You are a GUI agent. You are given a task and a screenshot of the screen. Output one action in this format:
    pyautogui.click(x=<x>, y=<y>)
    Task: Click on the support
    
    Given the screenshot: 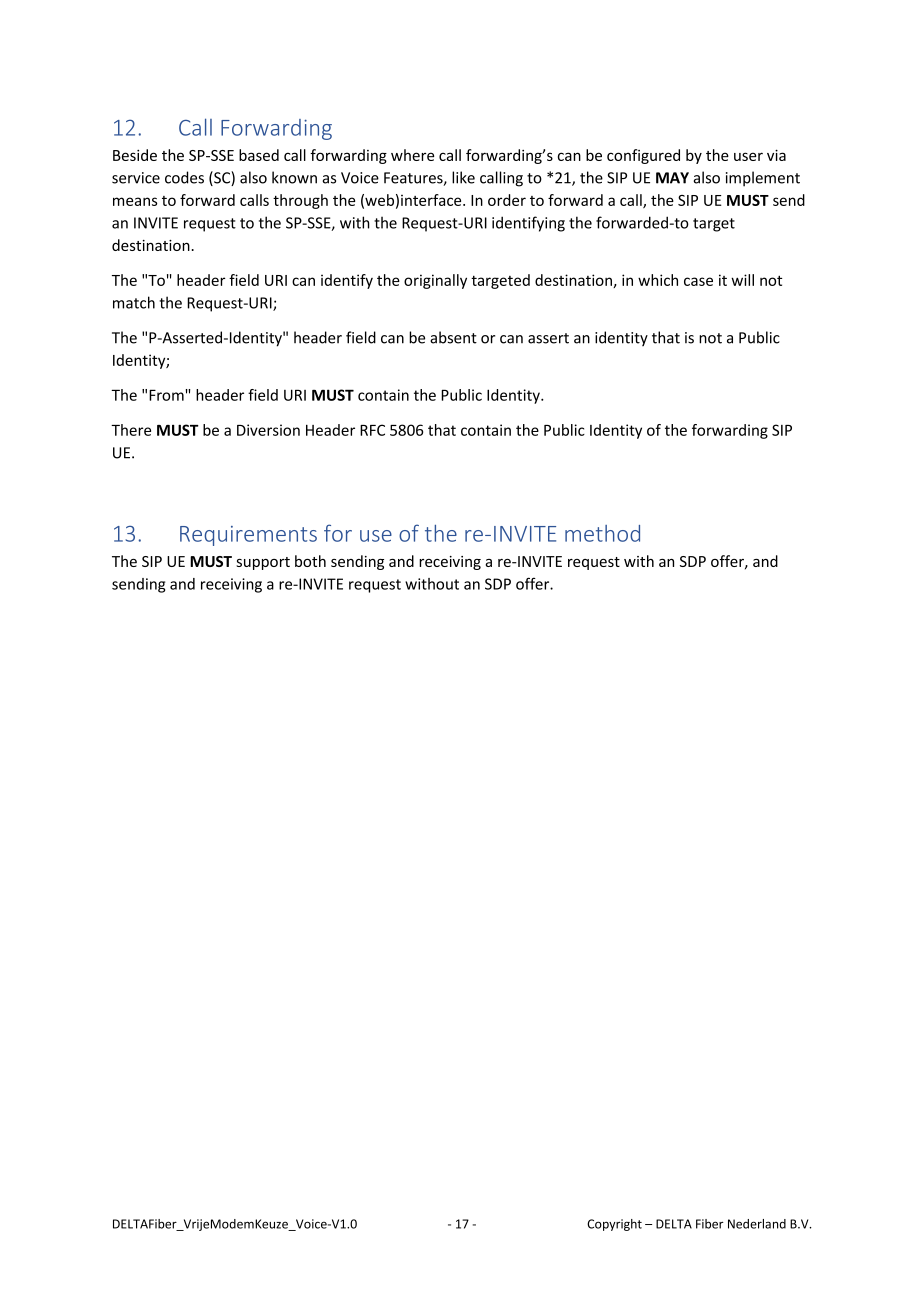 What is the action you would take?
    pyautogui.click(x=263, y=563)
